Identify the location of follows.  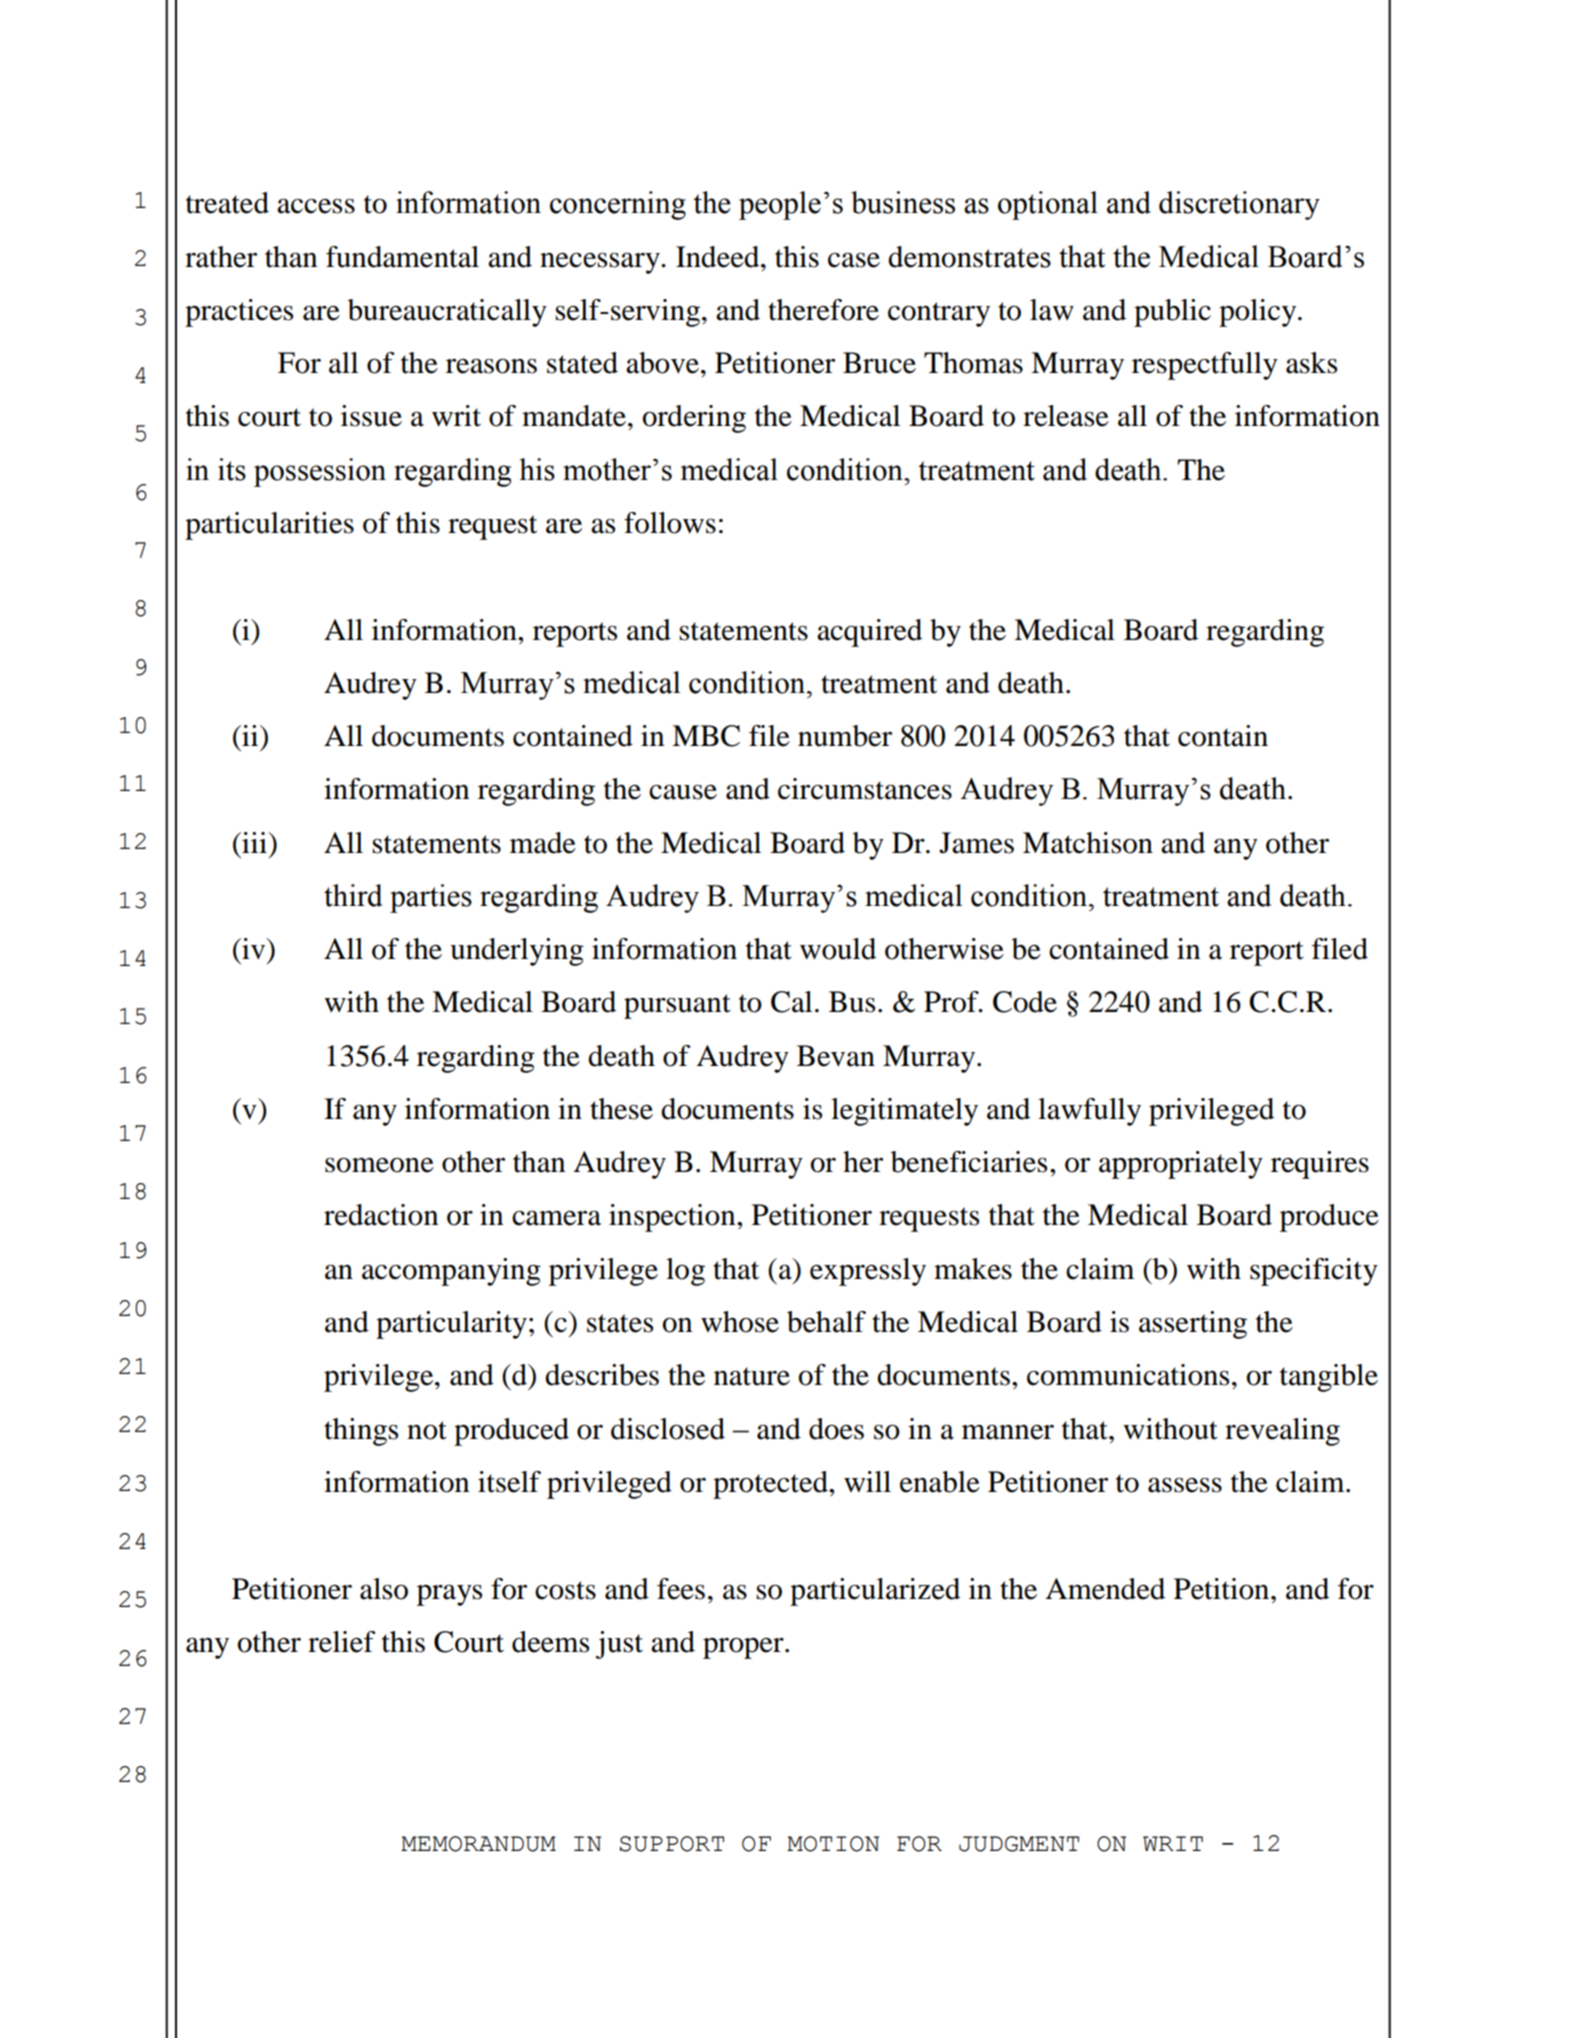
(670, 523).
